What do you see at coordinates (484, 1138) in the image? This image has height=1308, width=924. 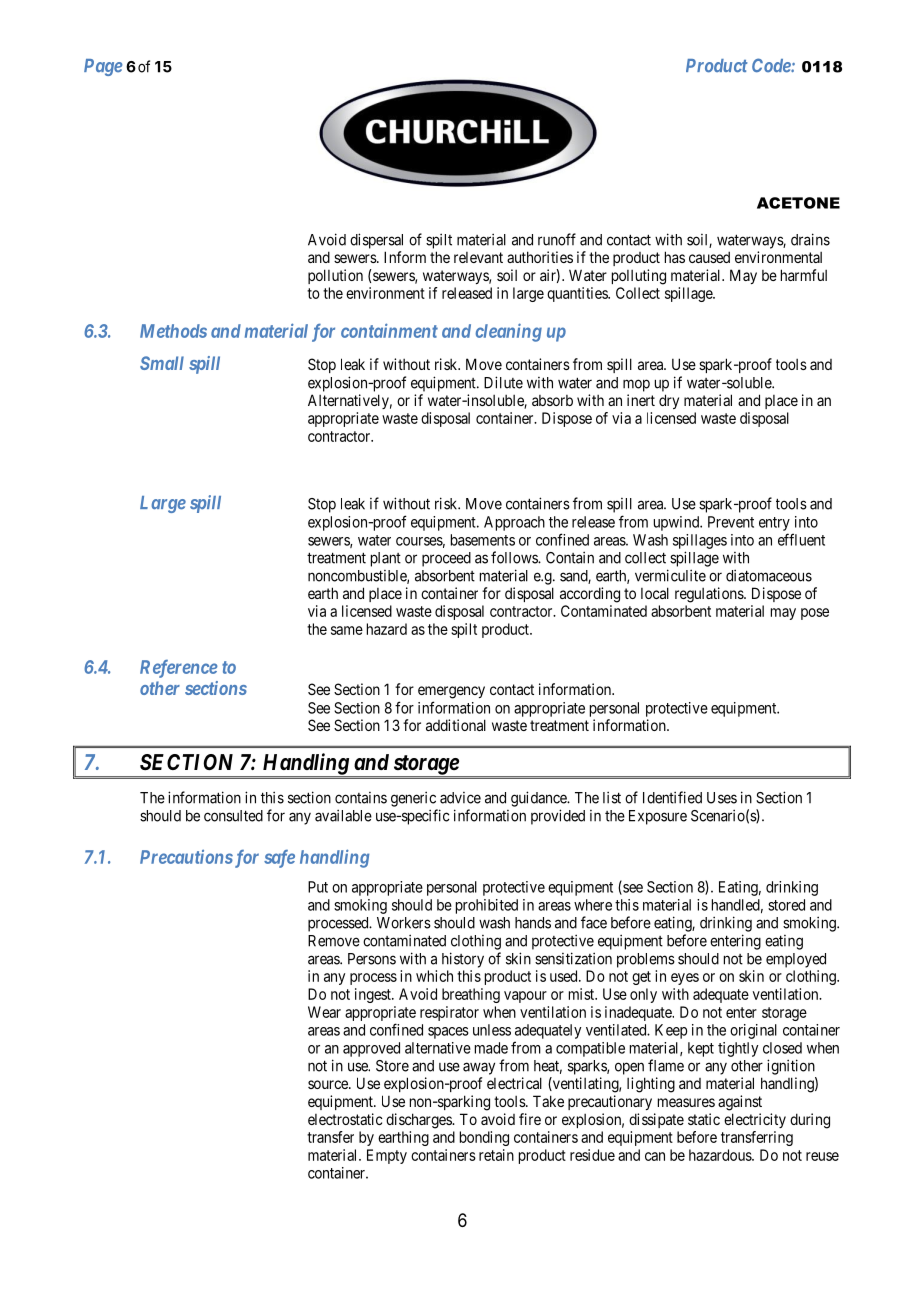 I see `bonding` at bounding box center [484, 1138].
